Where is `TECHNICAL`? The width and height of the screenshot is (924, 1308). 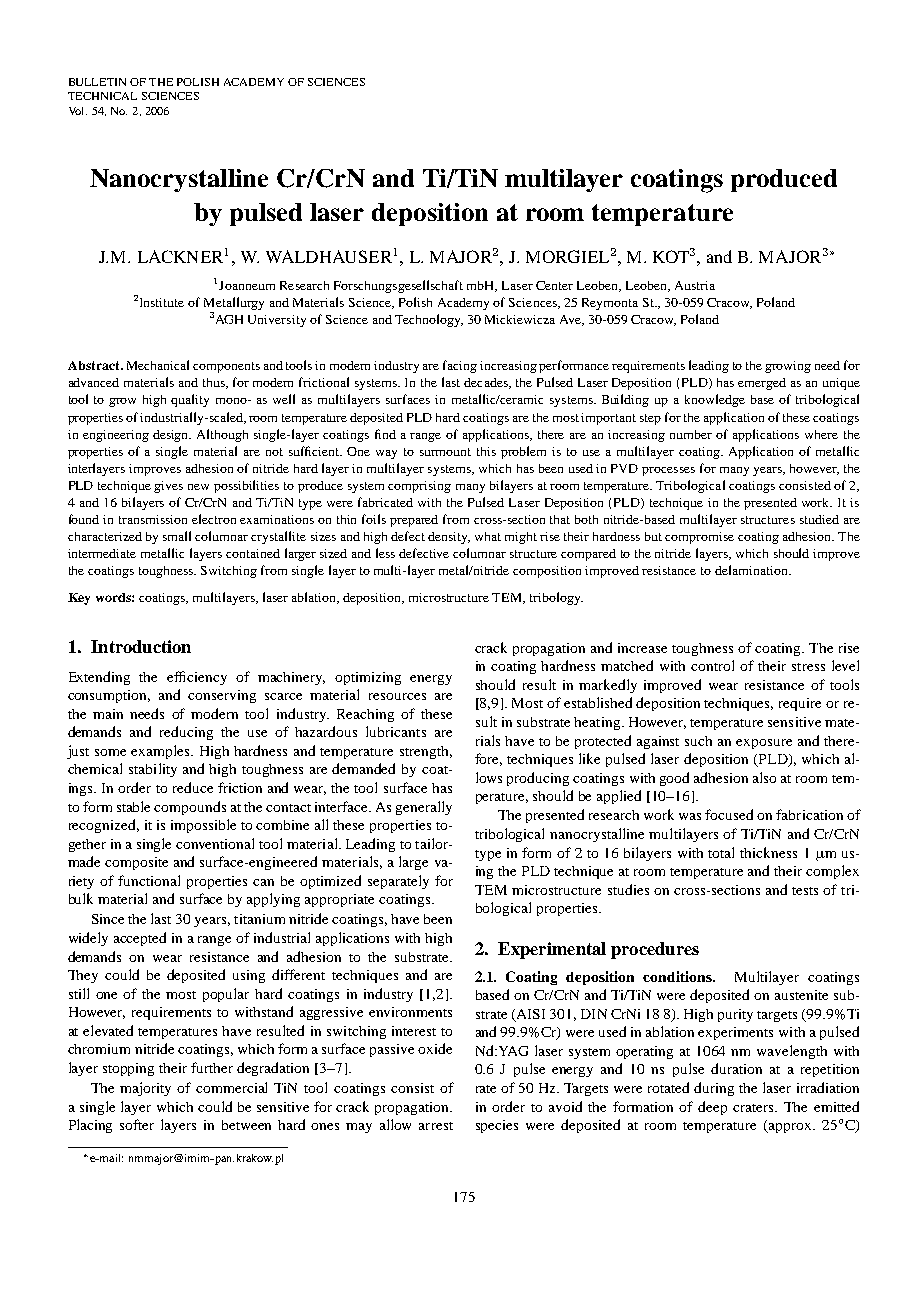 TECHNICAL is located at coordinates (102, 96).
